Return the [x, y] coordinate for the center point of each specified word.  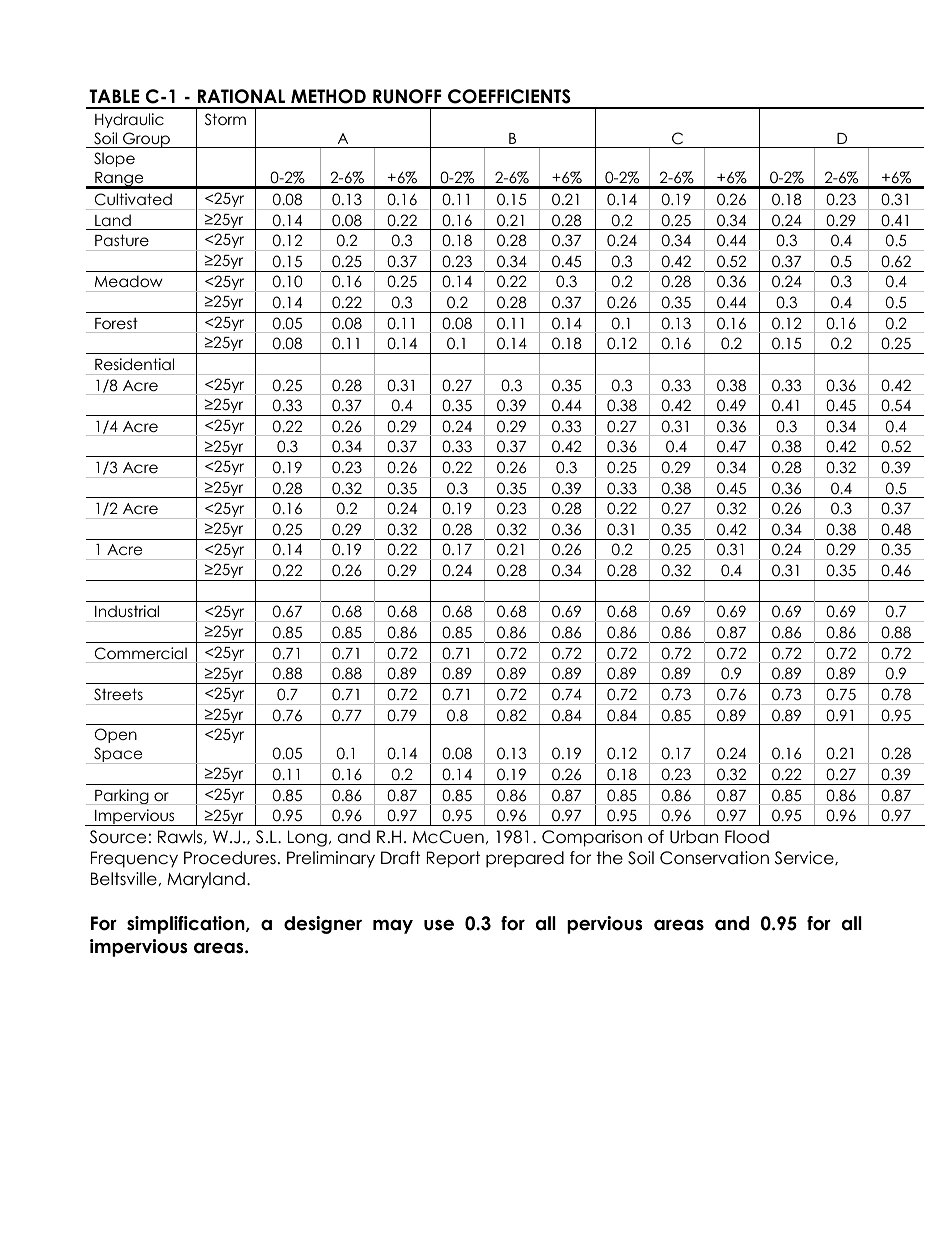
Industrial [127, 611]
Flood [747, 837]
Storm [225, 119]
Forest [116, 323]
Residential [134, 364]
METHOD [328, 96]
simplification [187, 925]
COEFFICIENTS [509, 96]
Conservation [714, 858]
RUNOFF [407, 96]
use [439, 925]
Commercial [141, 653]
